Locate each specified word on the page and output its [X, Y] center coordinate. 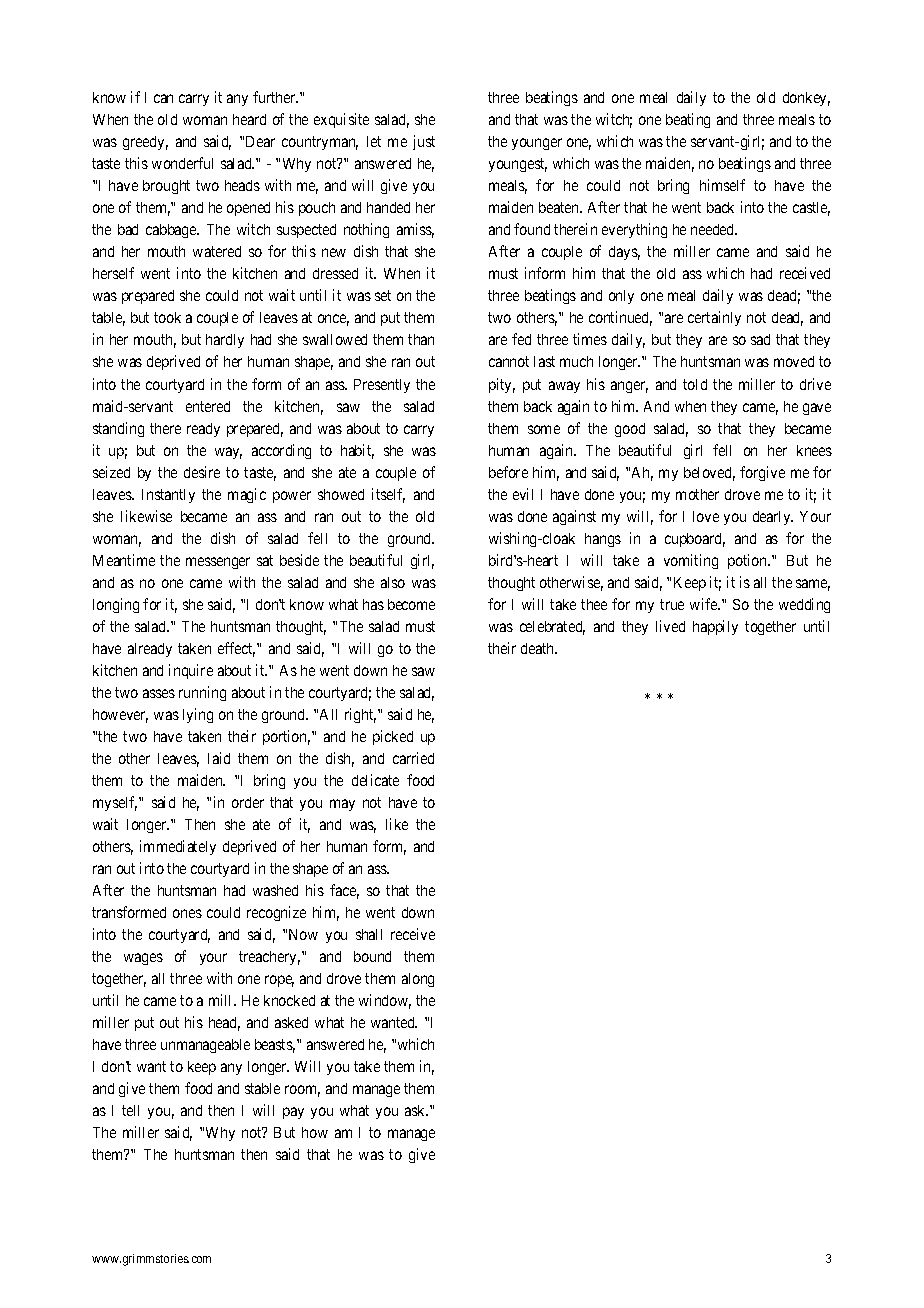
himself [722, 185]
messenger [218, 563]
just [424, 142]
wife [705, 604]
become [411, 604]
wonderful [182, 163]
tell [130, 1110]
